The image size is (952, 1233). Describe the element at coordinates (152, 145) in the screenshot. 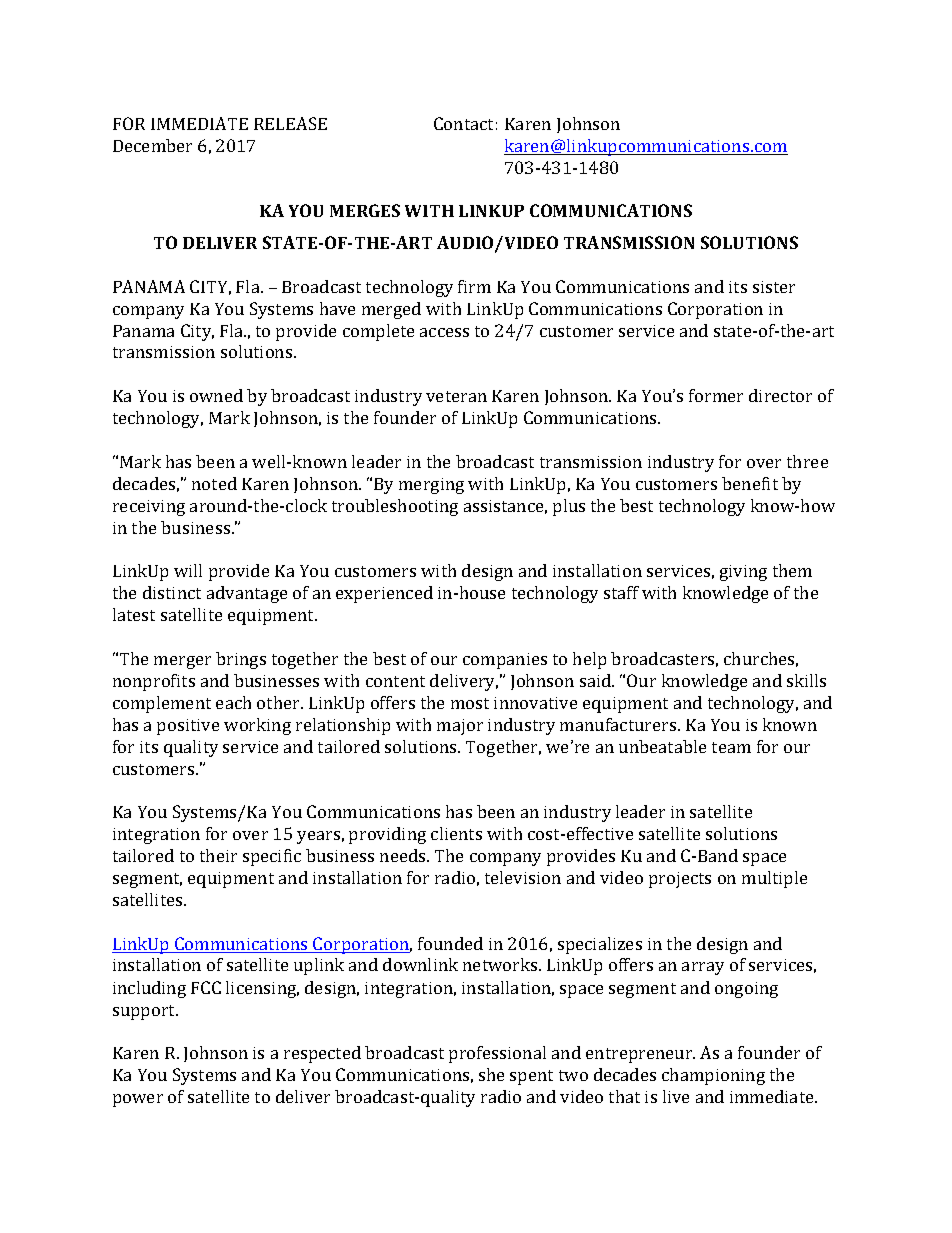

I see `December` at that location.
